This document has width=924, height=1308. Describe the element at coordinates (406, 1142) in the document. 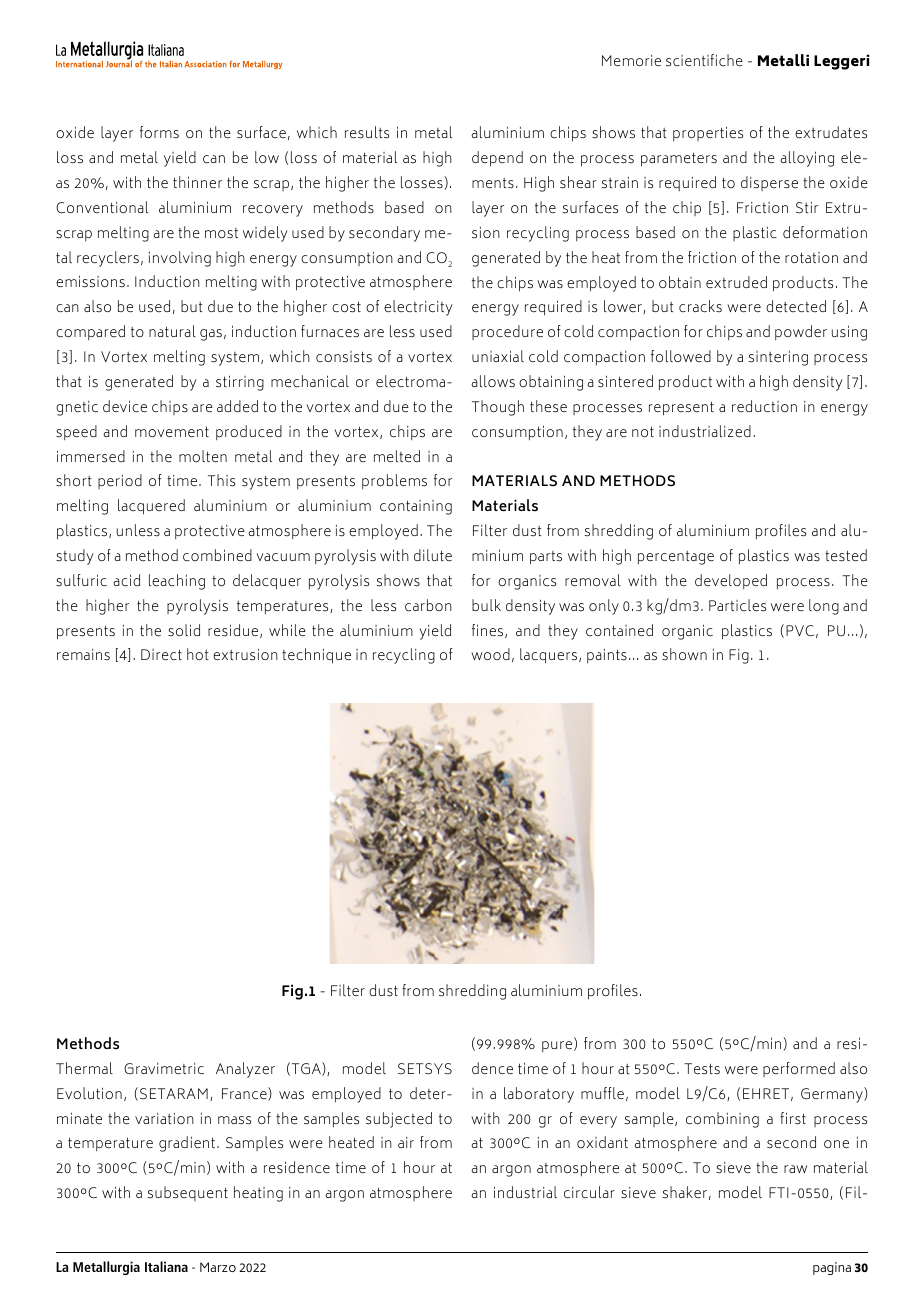

I see `air` at that location.
